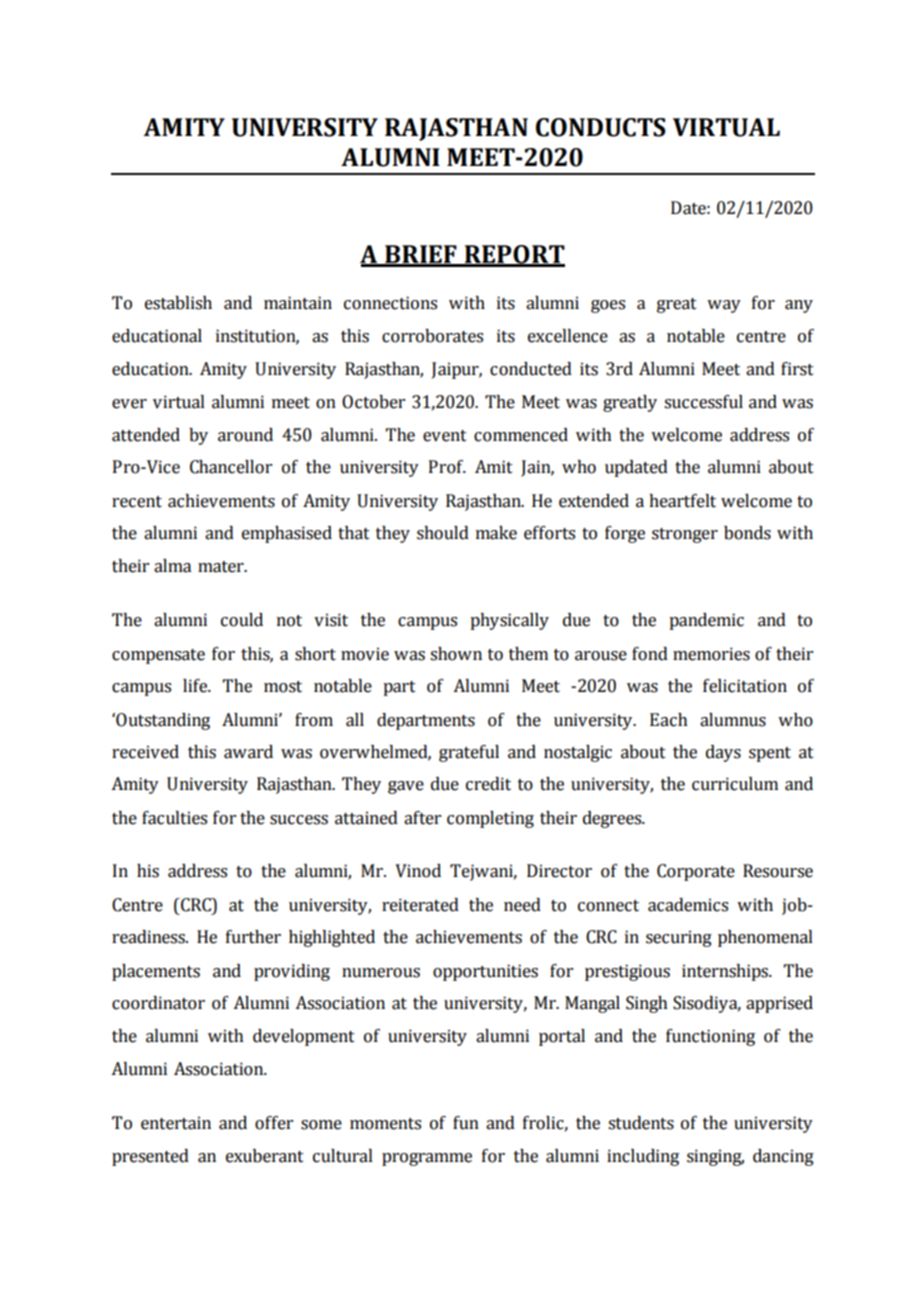  What do you see at coordinates (715, 1157) in the screenshot?
I see `singing` at bounding box center [715, 1157].
